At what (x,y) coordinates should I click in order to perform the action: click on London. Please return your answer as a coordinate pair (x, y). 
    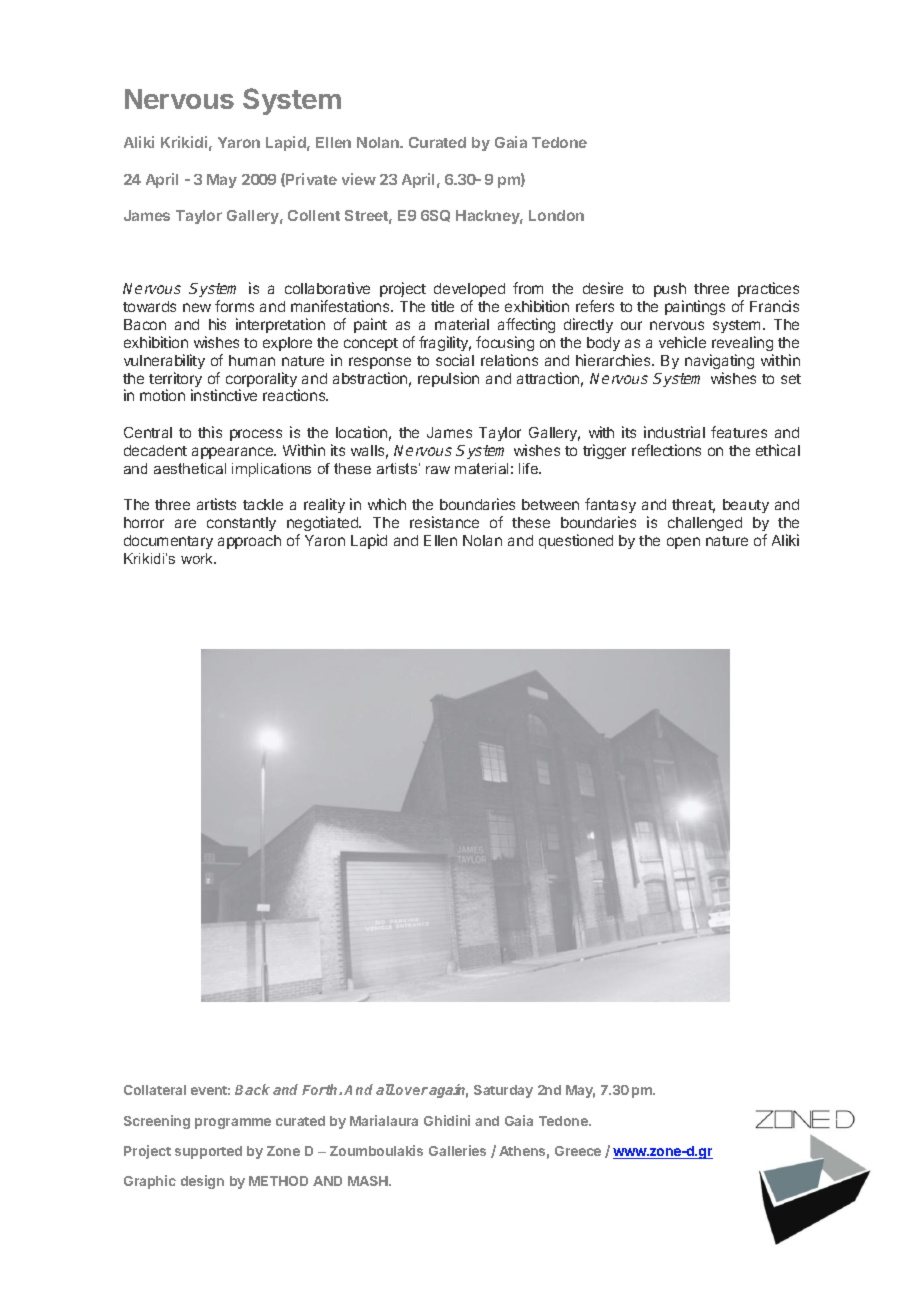
    Looking at the image, I should click on (556, 215).
